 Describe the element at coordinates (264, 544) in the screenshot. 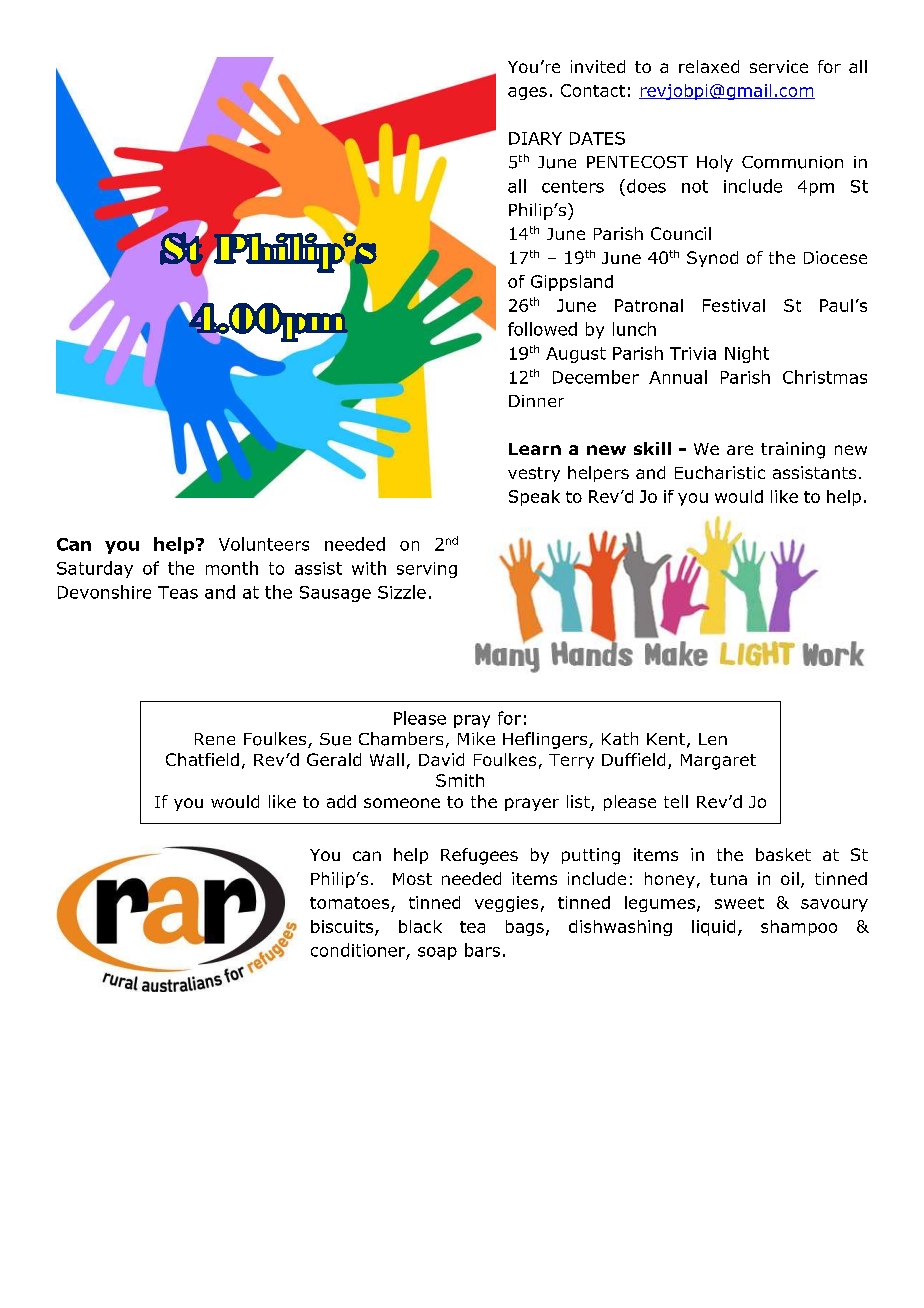

I see `Volunteers` at that location.
